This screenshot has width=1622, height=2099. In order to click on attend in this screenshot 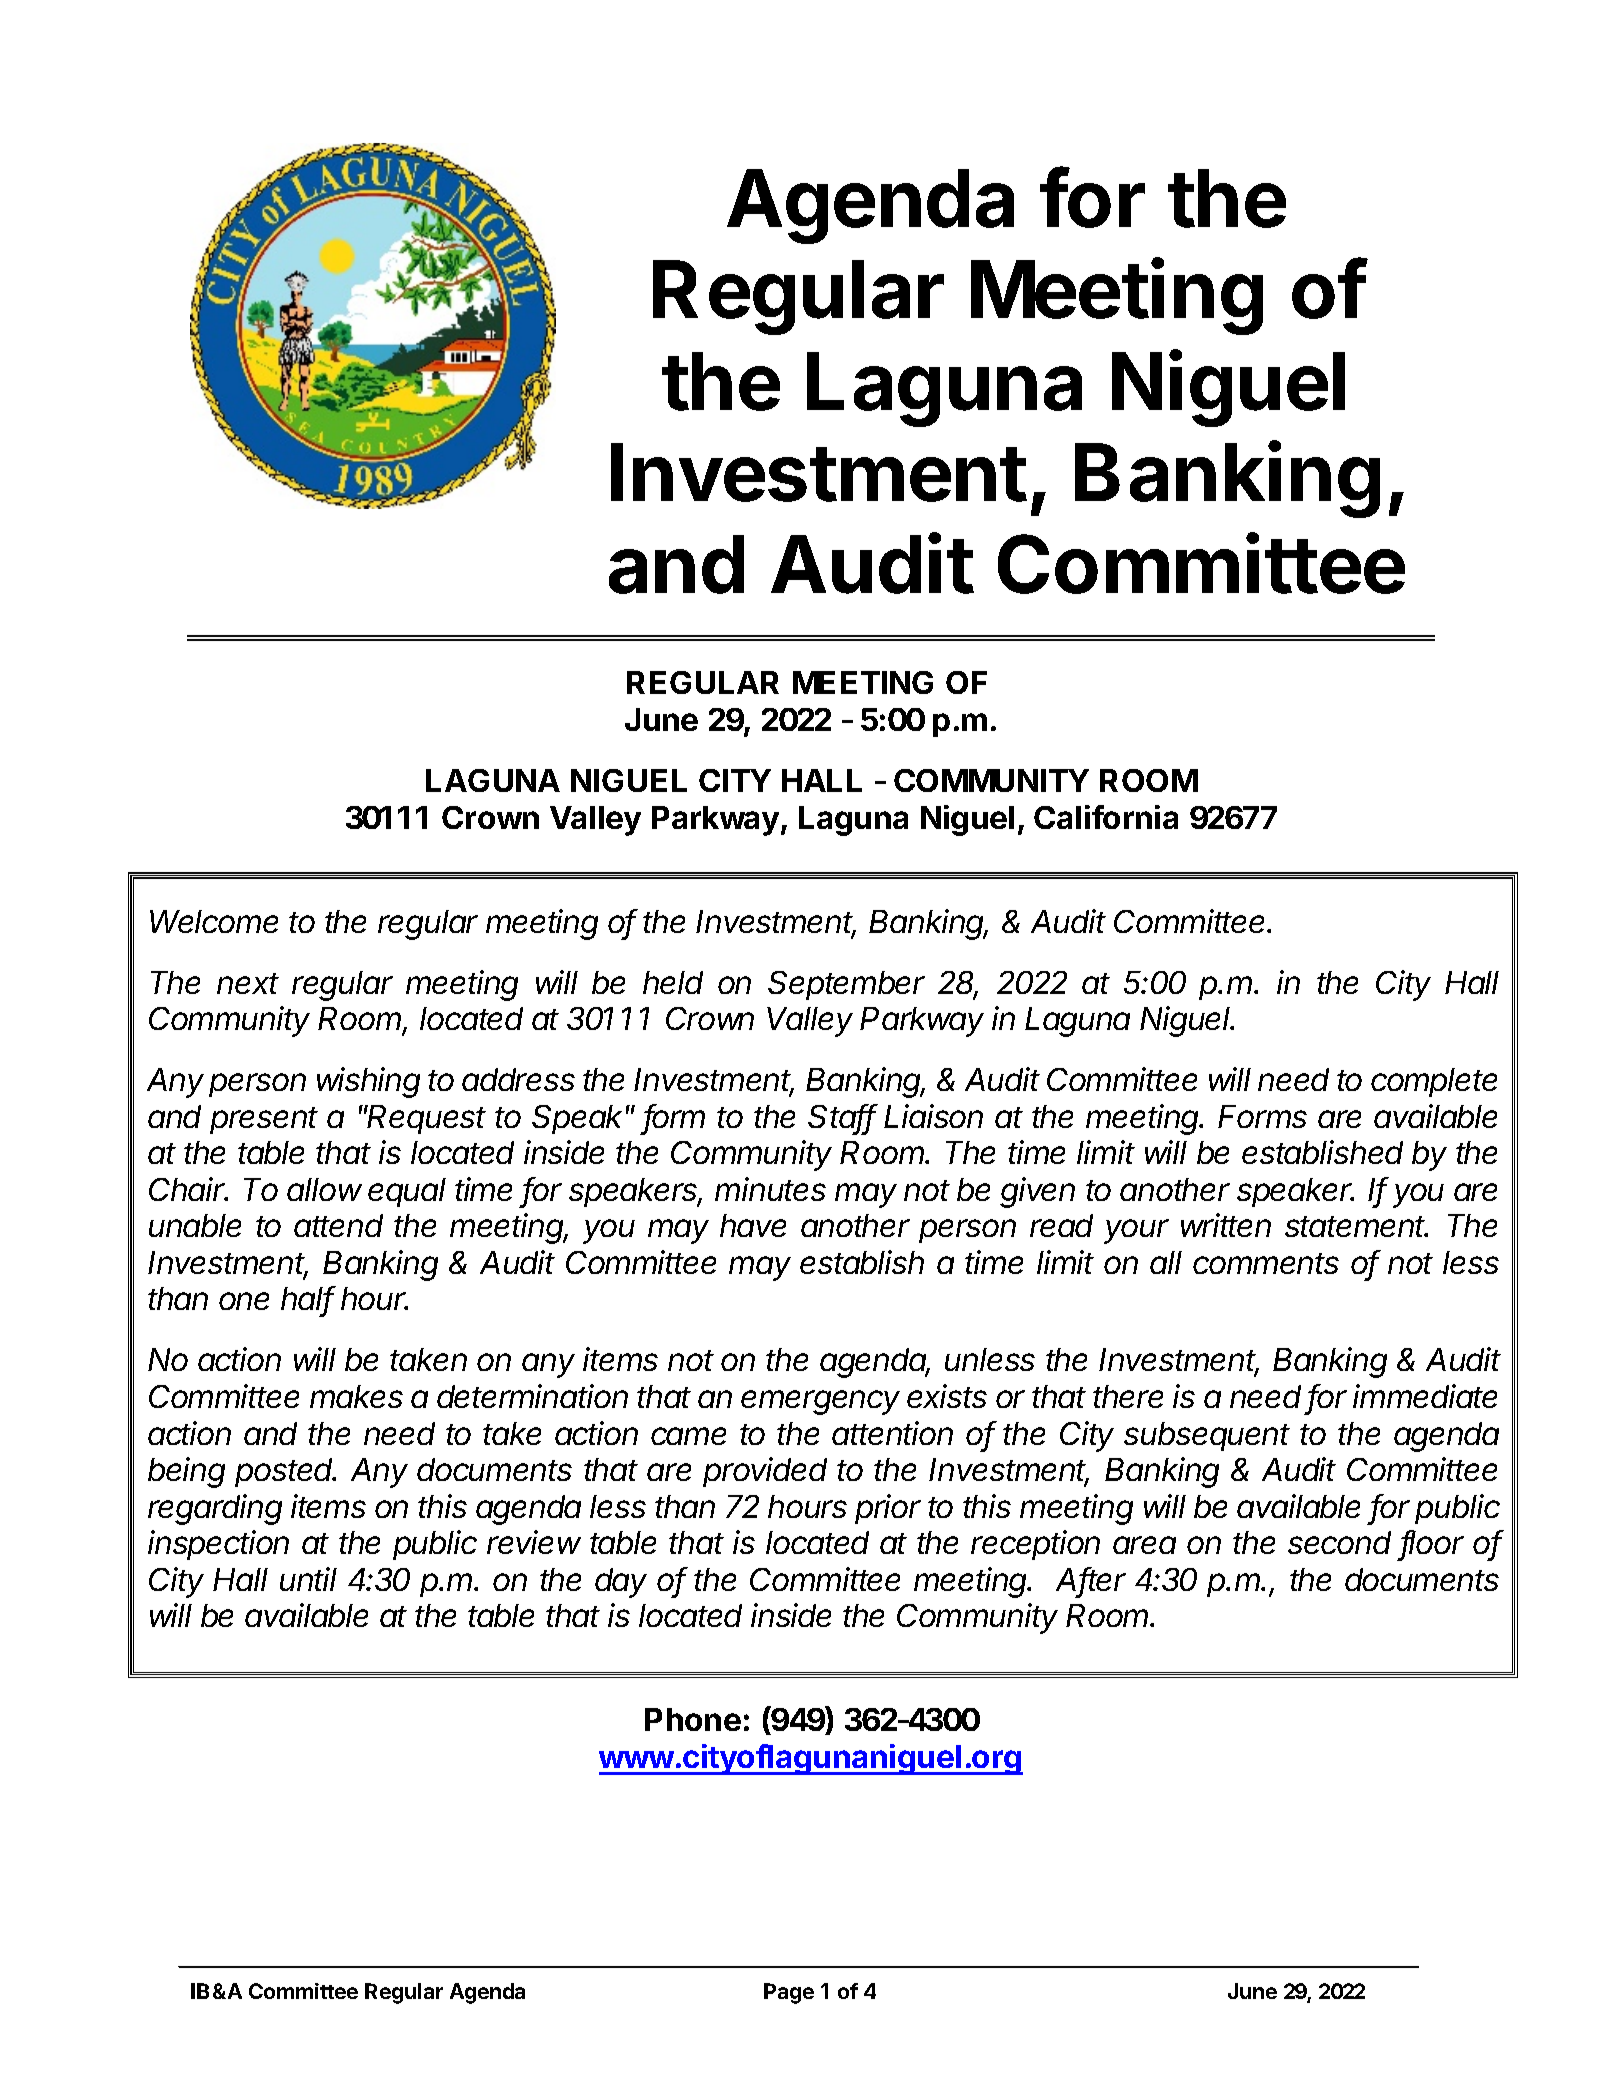, I will do `click(338, 1225)`.
